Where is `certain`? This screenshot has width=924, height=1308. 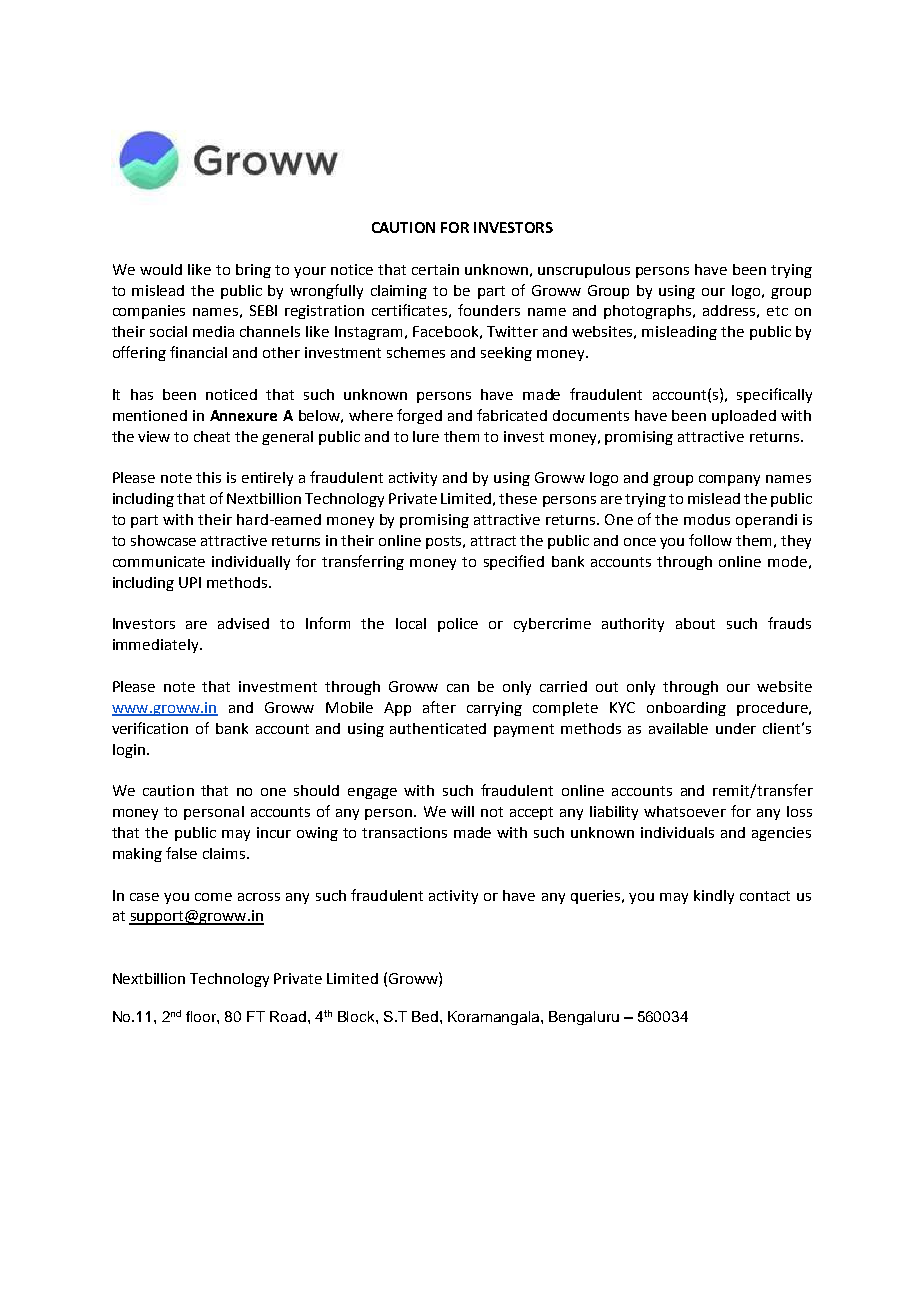 certain is located at coordinates (435, 269).
